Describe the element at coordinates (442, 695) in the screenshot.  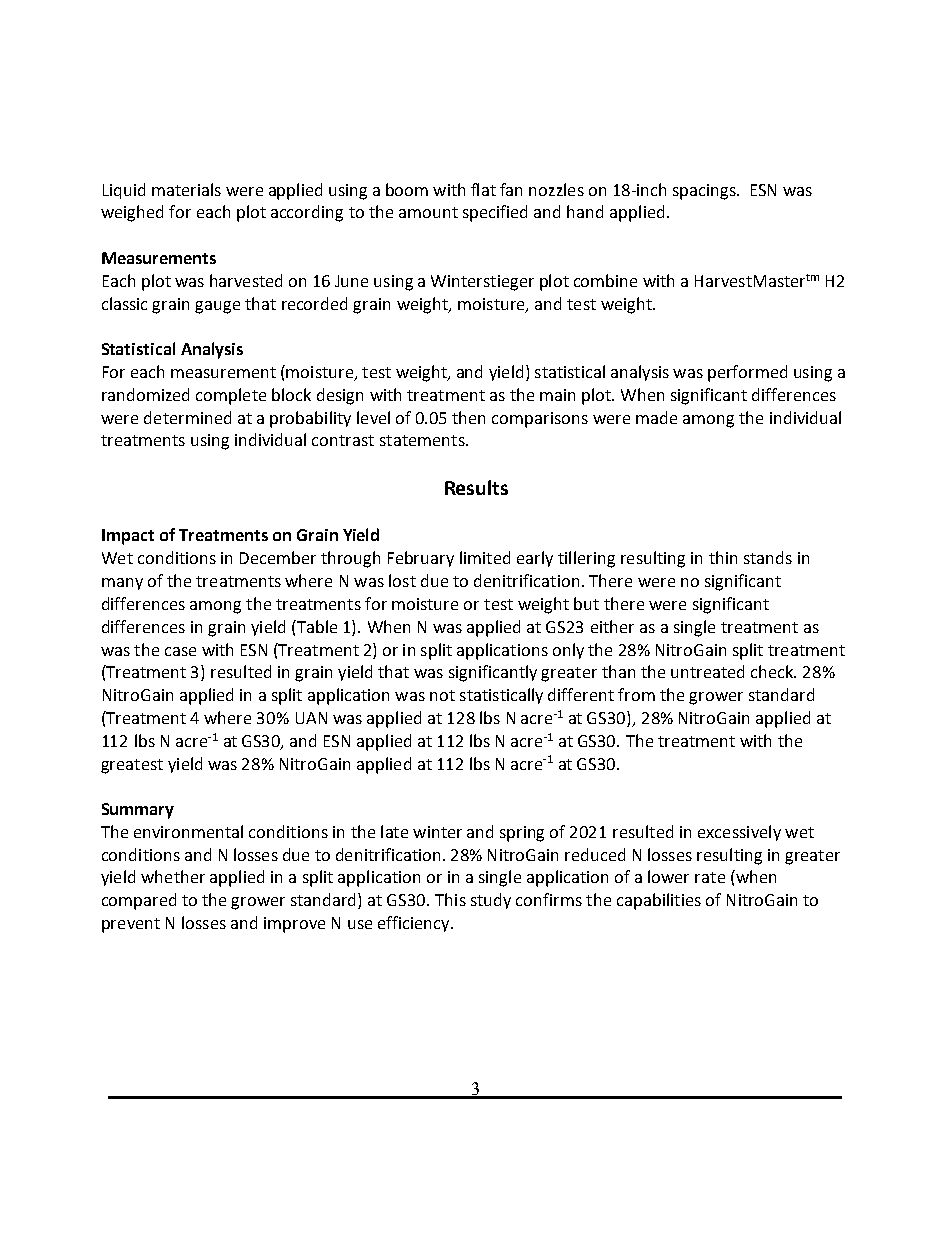
I see `not` at that location.
